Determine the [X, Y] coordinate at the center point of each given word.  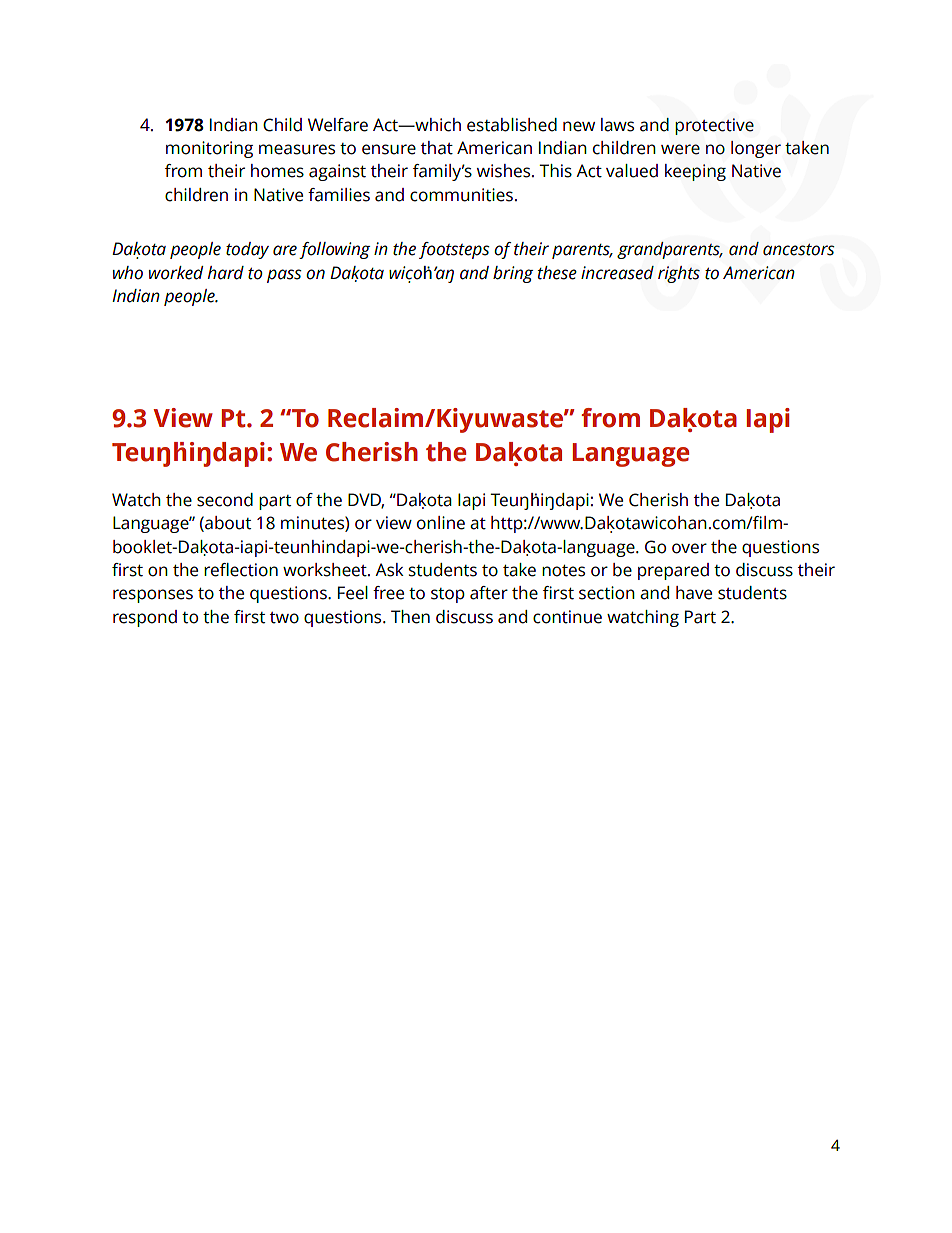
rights [679, 274]
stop [448, 595]
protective [714, 126]
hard [226, 273]
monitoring [209, 149]
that [437, 148]
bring [513, 274]
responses [153, 596]
